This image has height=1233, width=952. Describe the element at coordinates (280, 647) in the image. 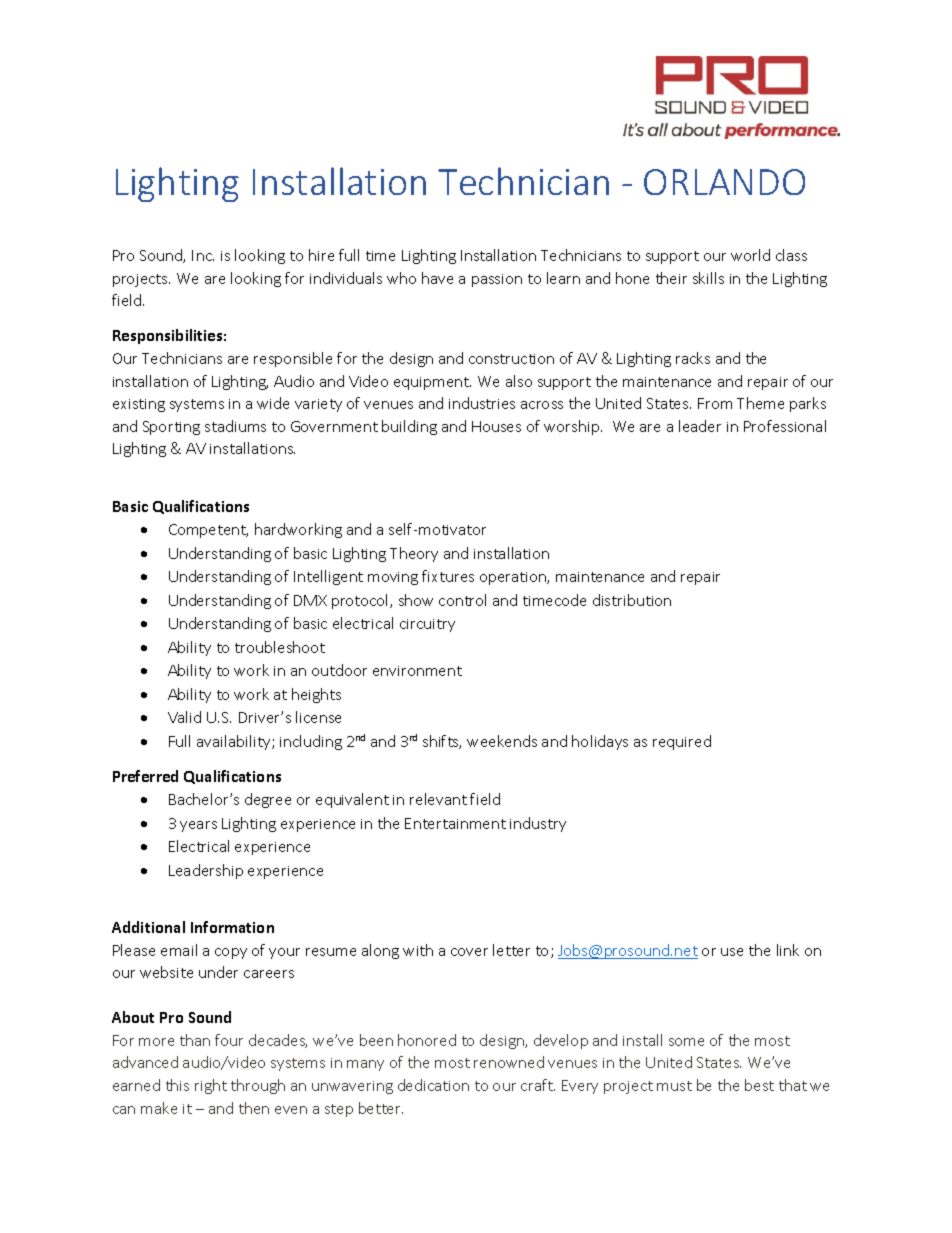

I see `troubleshoot` at that location.
